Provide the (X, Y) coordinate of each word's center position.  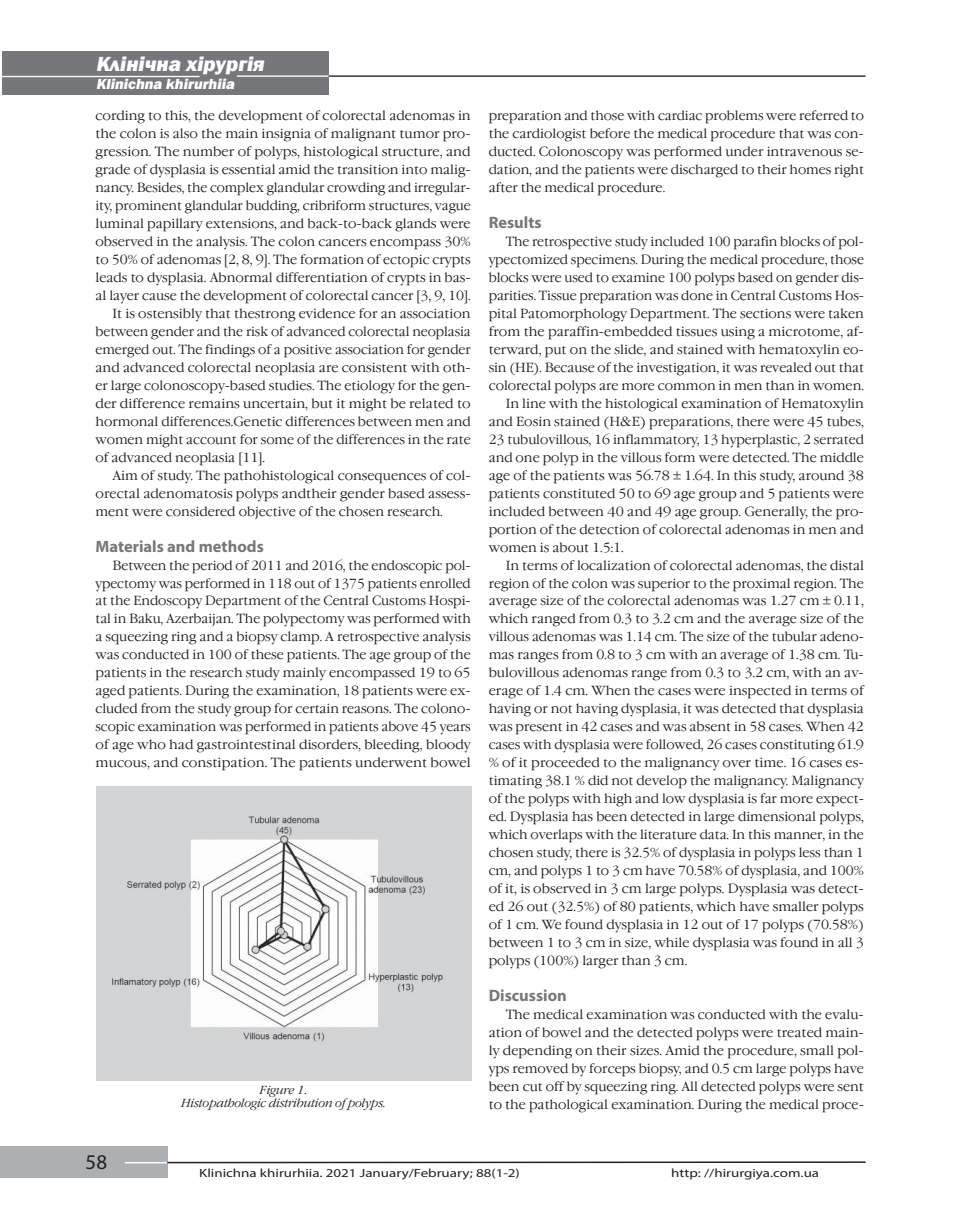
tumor (420, 134)
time (770, 762)
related (431, 403)
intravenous (804, 152)
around (821, 475)
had (181, 744)
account (211, 440)
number (208, 151)
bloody (448, 746)
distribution (300, 1101)
